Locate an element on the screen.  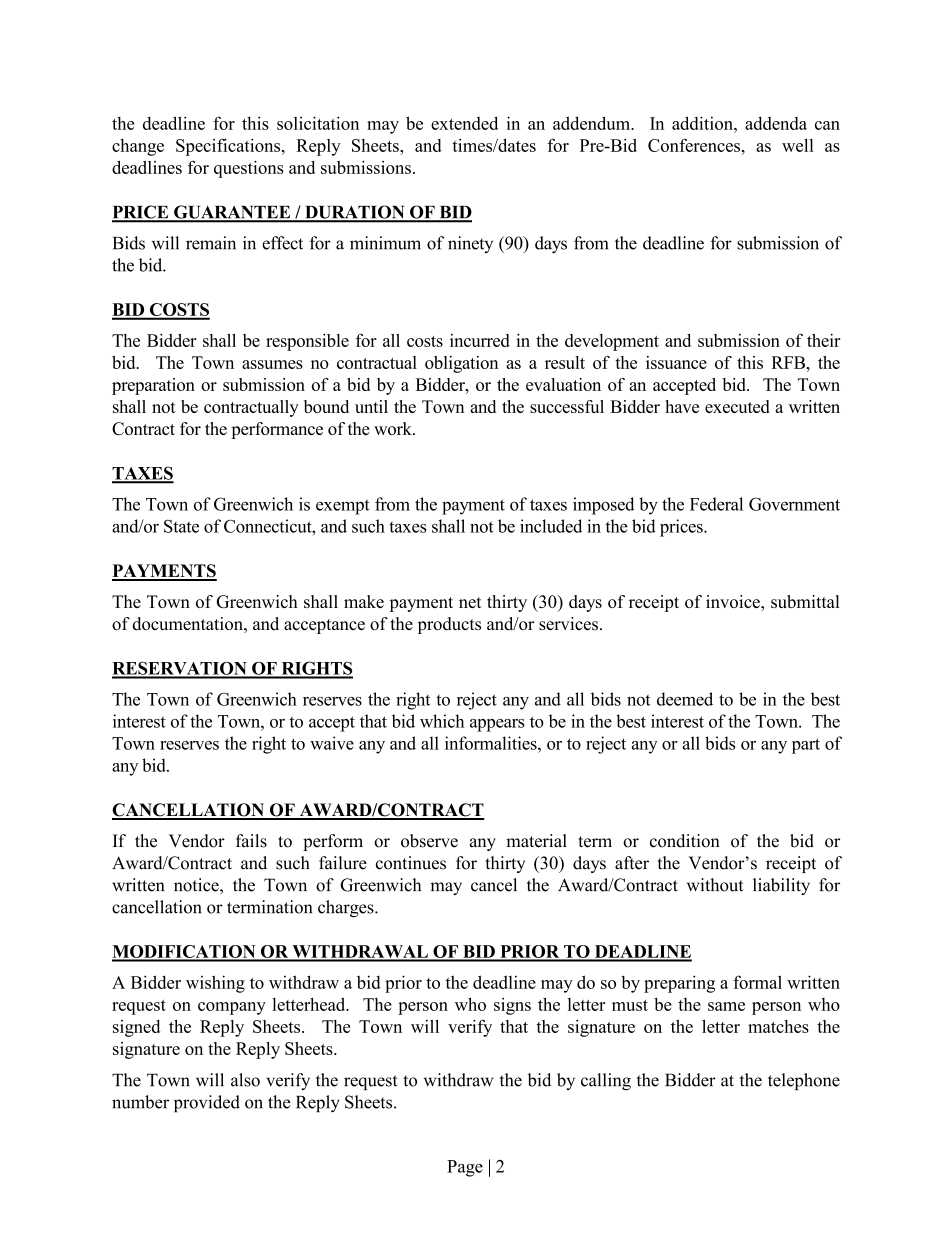
Conferences is located at coordinates (694, 145).
